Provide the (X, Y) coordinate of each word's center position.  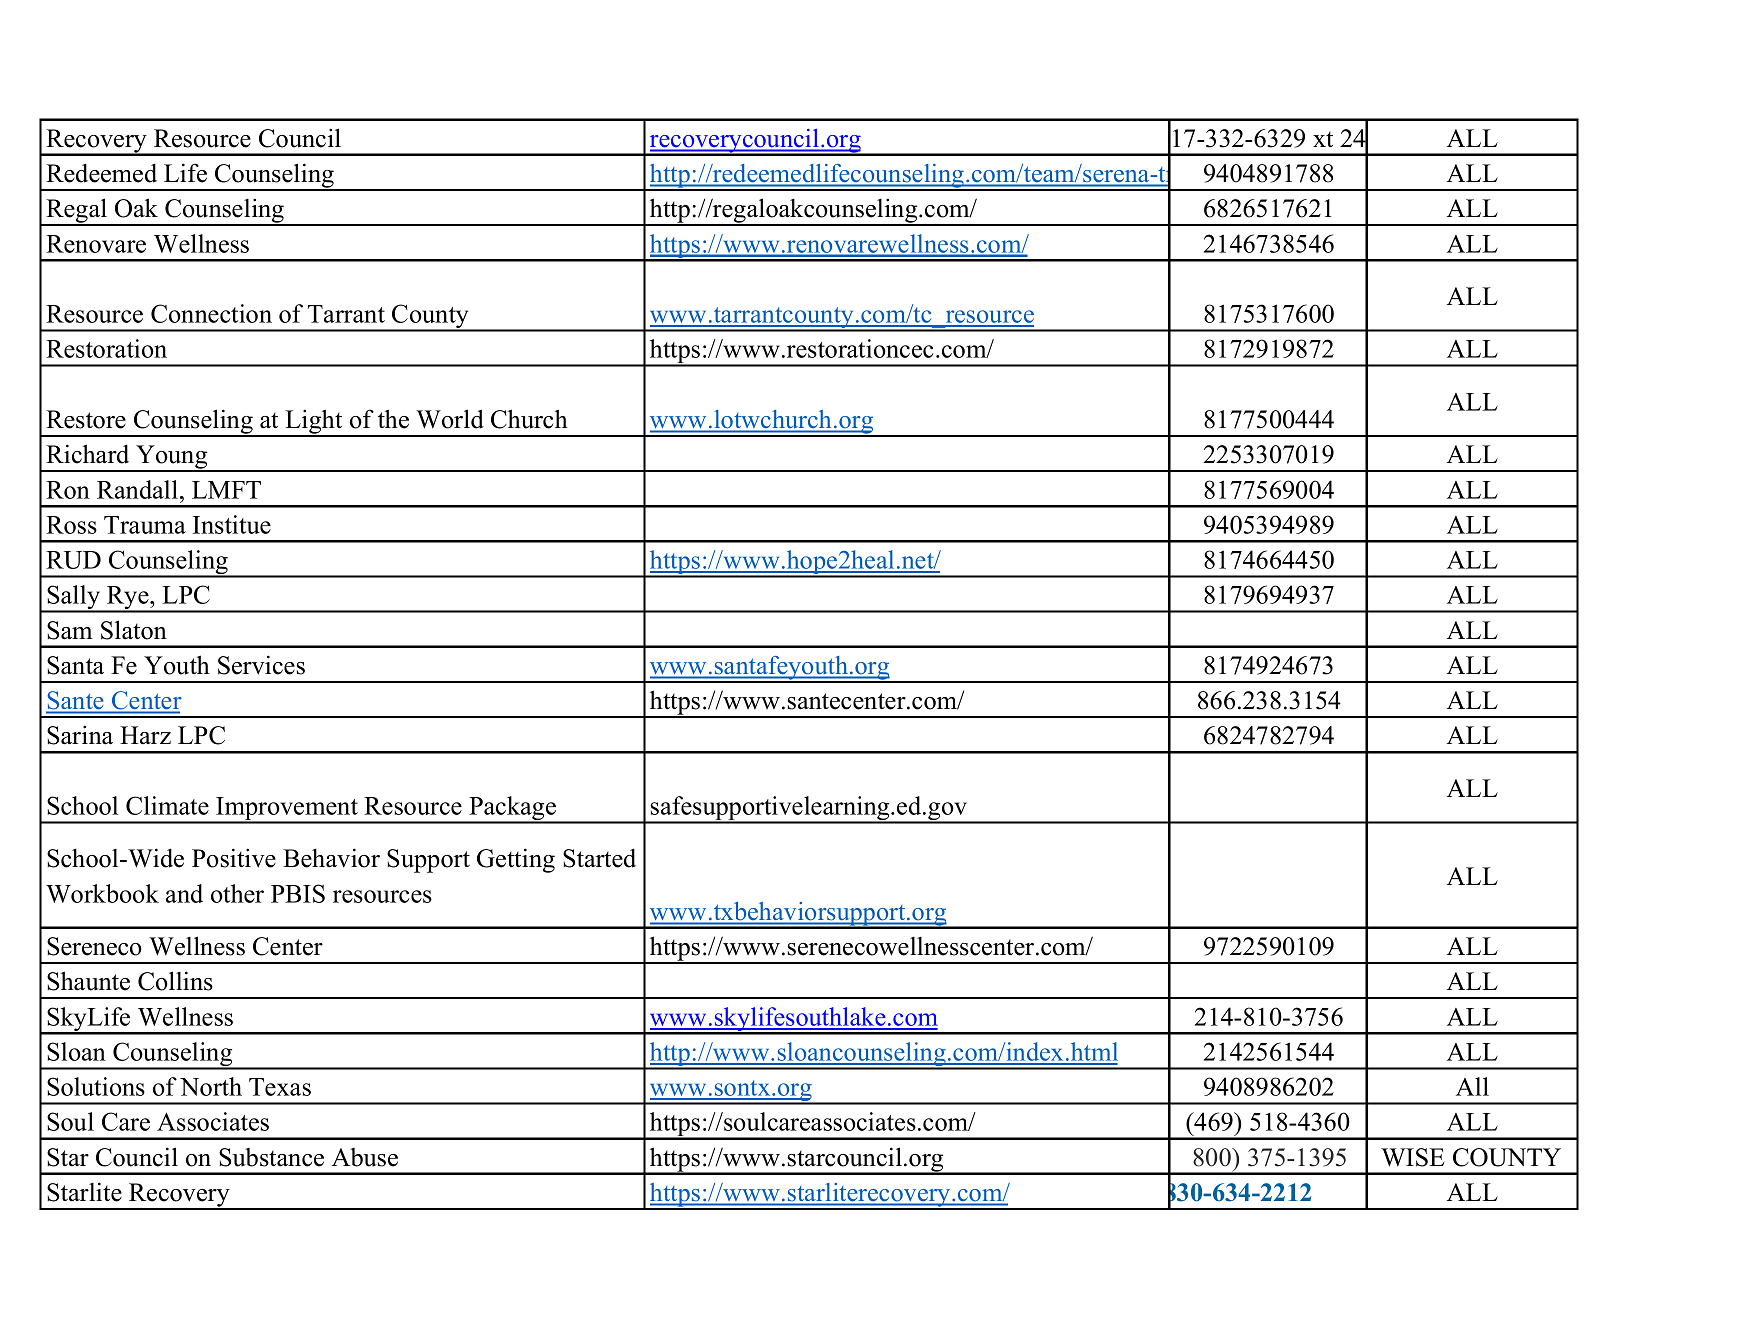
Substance (271, 1157)
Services (261, 665)
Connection (211, 313)
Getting (516, 860)
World (450, 419)
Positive (234, 858)
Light (314, 422)
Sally (74, 598)
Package (513, 809)
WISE (1412, 1157)
